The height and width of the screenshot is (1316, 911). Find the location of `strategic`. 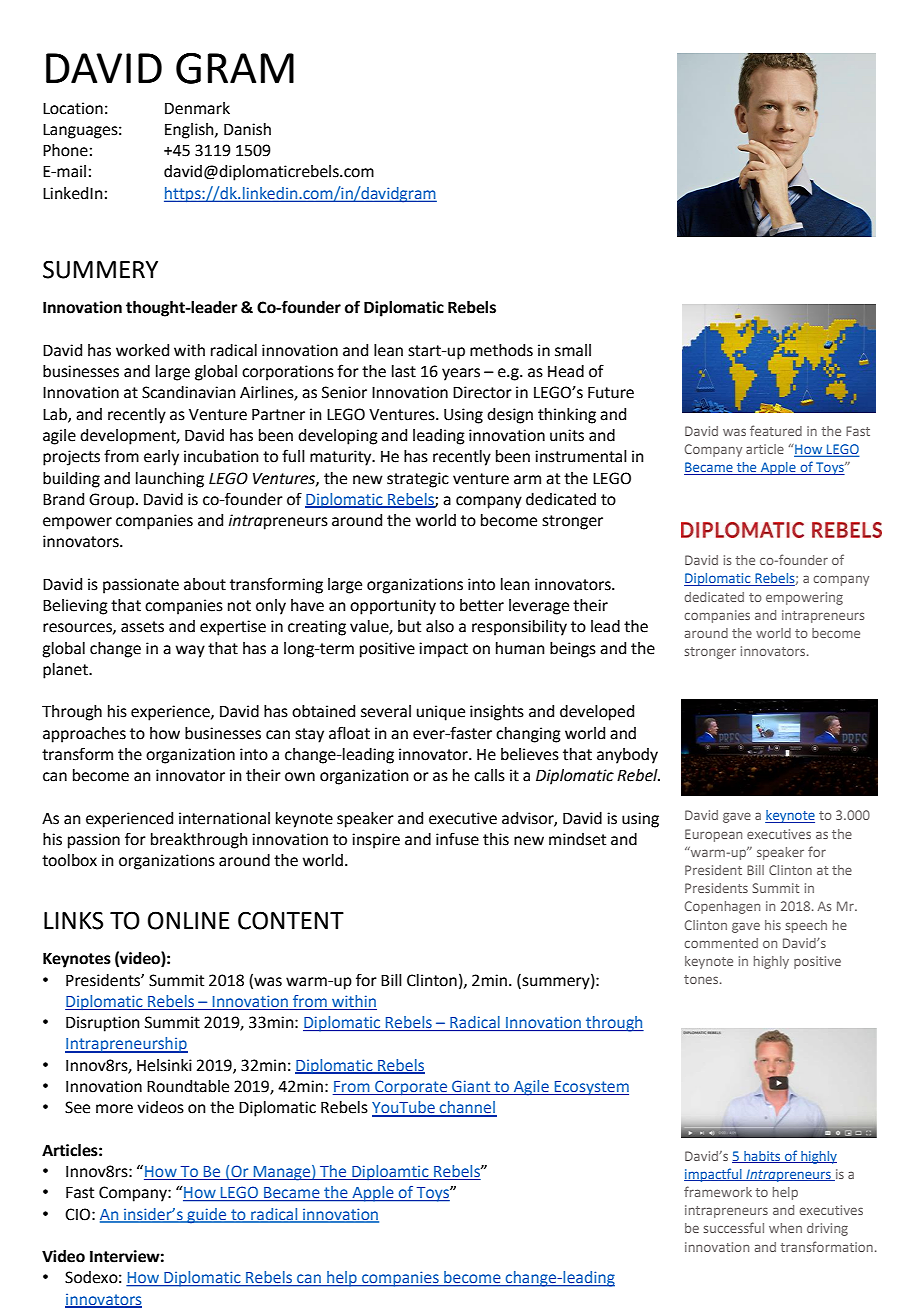

strategic is located at coordinates (418, 480).
